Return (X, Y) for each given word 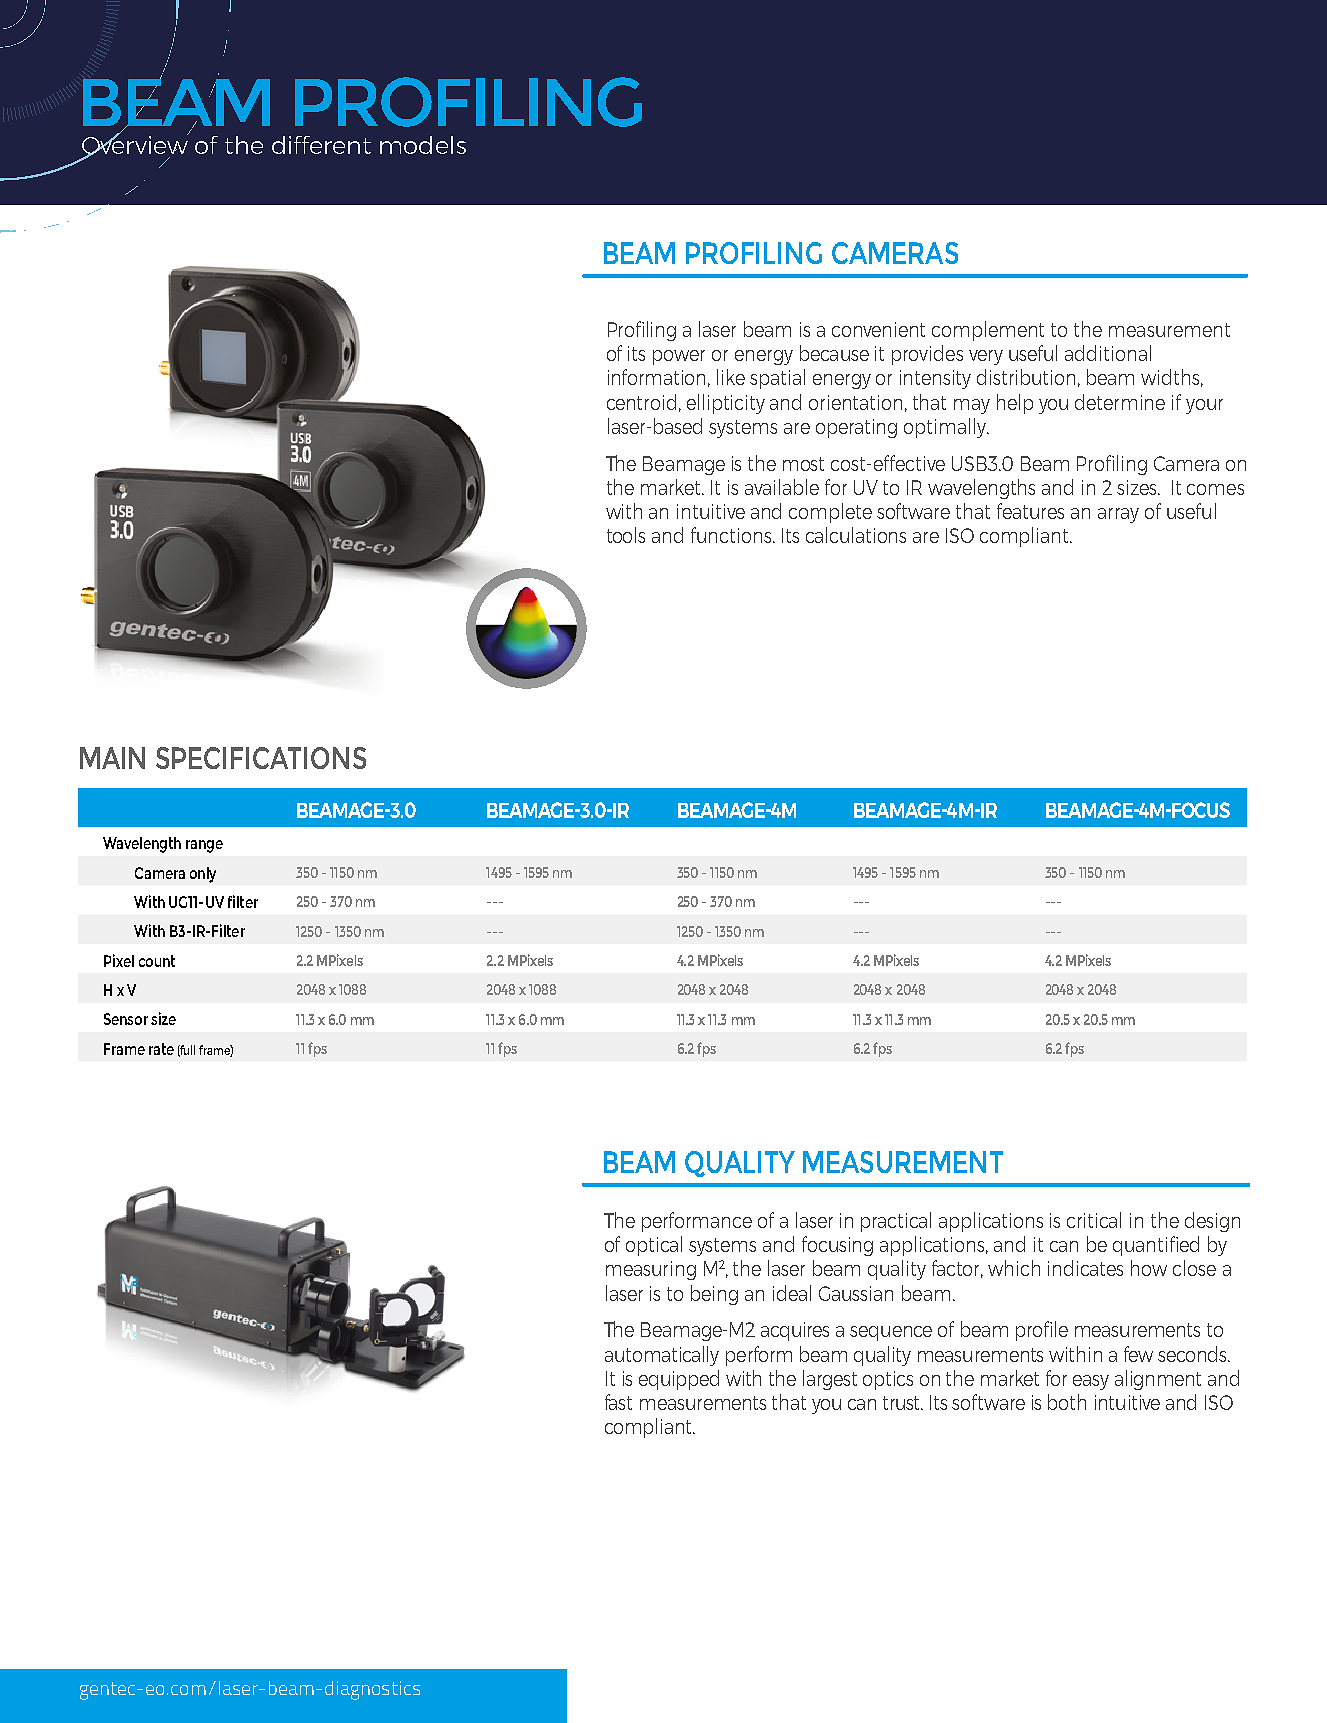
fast (618, 1402)
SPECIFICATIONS (261, 758)
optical (654, 1246)
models (423, 145)
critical (1094, 1220)
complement (988, 331)
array (1118, 515)
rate (161, 1049)
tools (626, 535)
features (1030, 511)
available (782, 487)
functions (732, 535)
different (321, 145)
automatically (662, 1356)
